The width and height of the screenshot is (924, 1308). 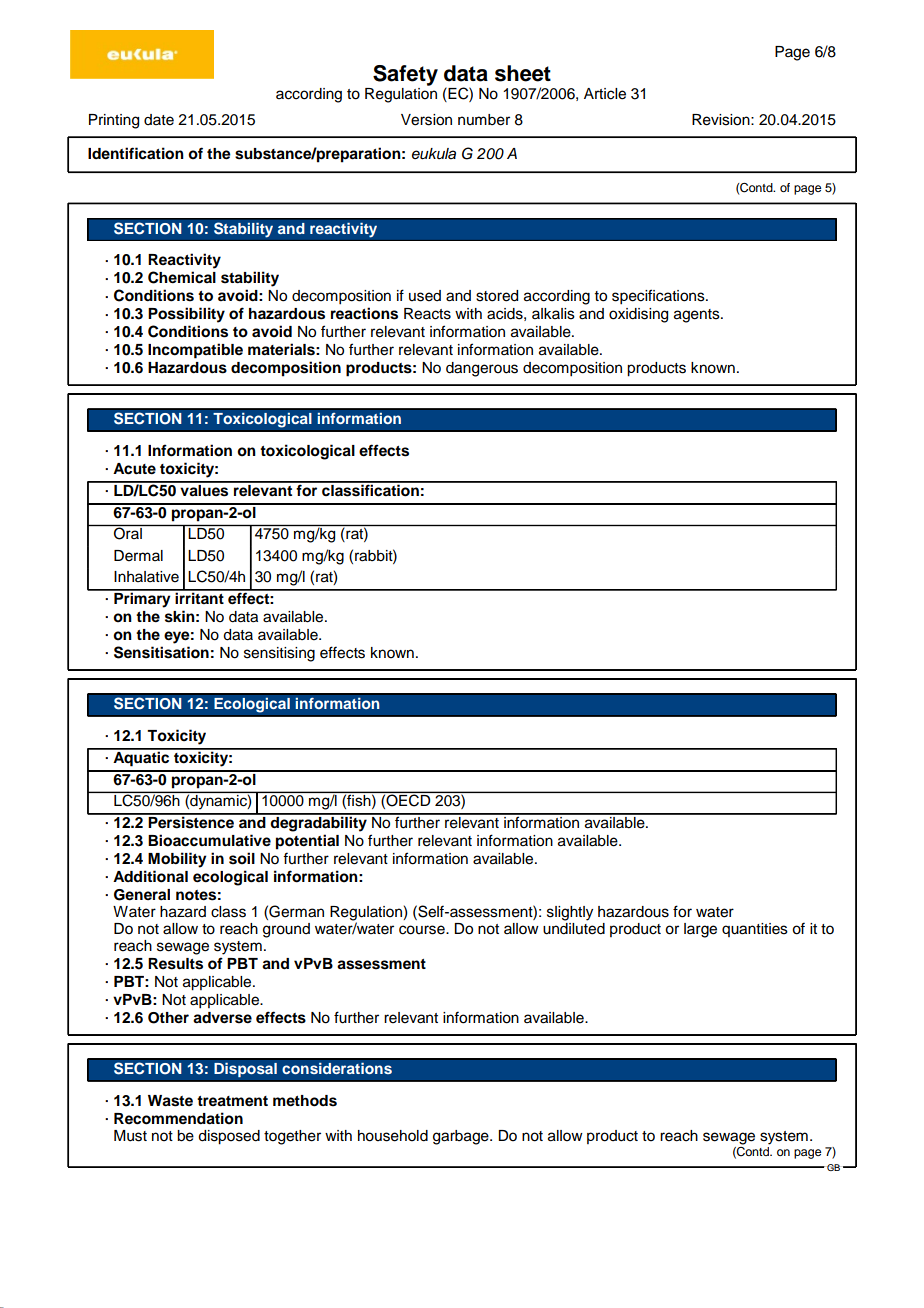 I want to click on values, so click(x=204, y=489).
